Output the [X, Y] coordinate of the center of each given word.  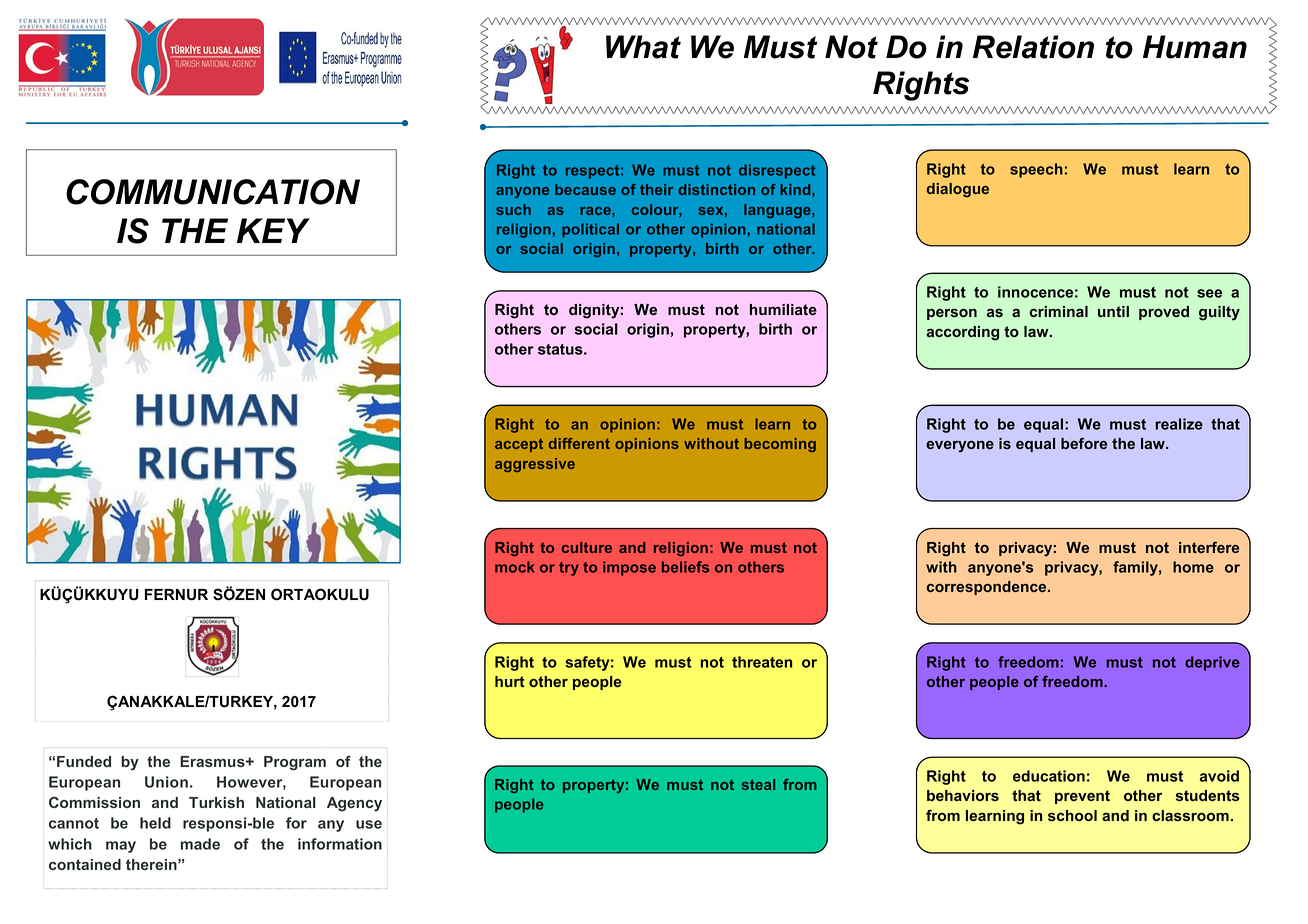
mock [514, 567]
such [513, 209]
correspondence [988, 588]
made [200, 844]
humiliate [783, 309]
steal [758, 784]
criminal [1058, 311]
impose [629, 568]
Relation [1033, 47]
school [1072, 815]
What [643, 47]
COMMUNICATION [213, 192]
